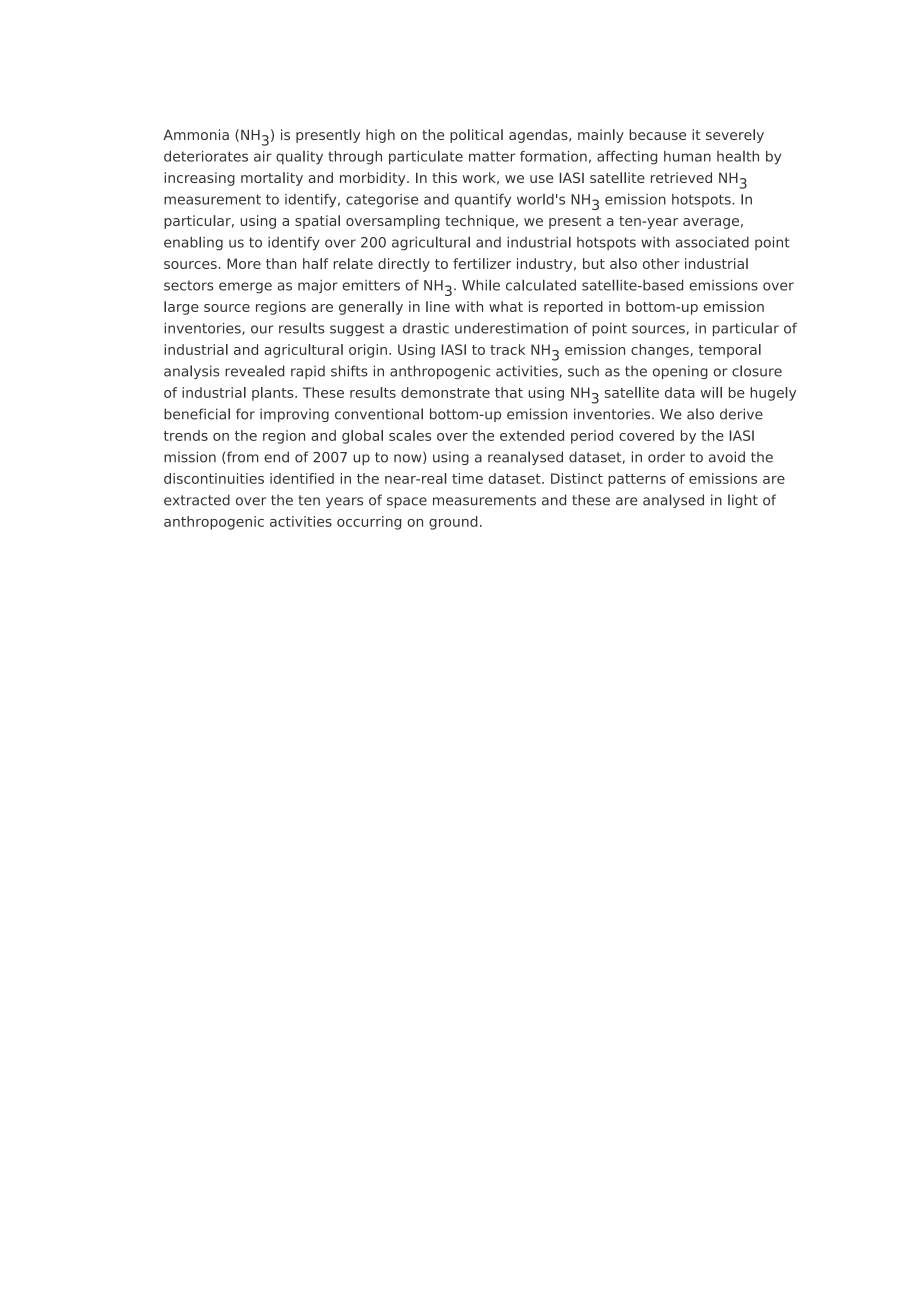  What do you see at coordinates (181, 308) in the screenshot?
I see `large` at bounding box center [181, 308].
